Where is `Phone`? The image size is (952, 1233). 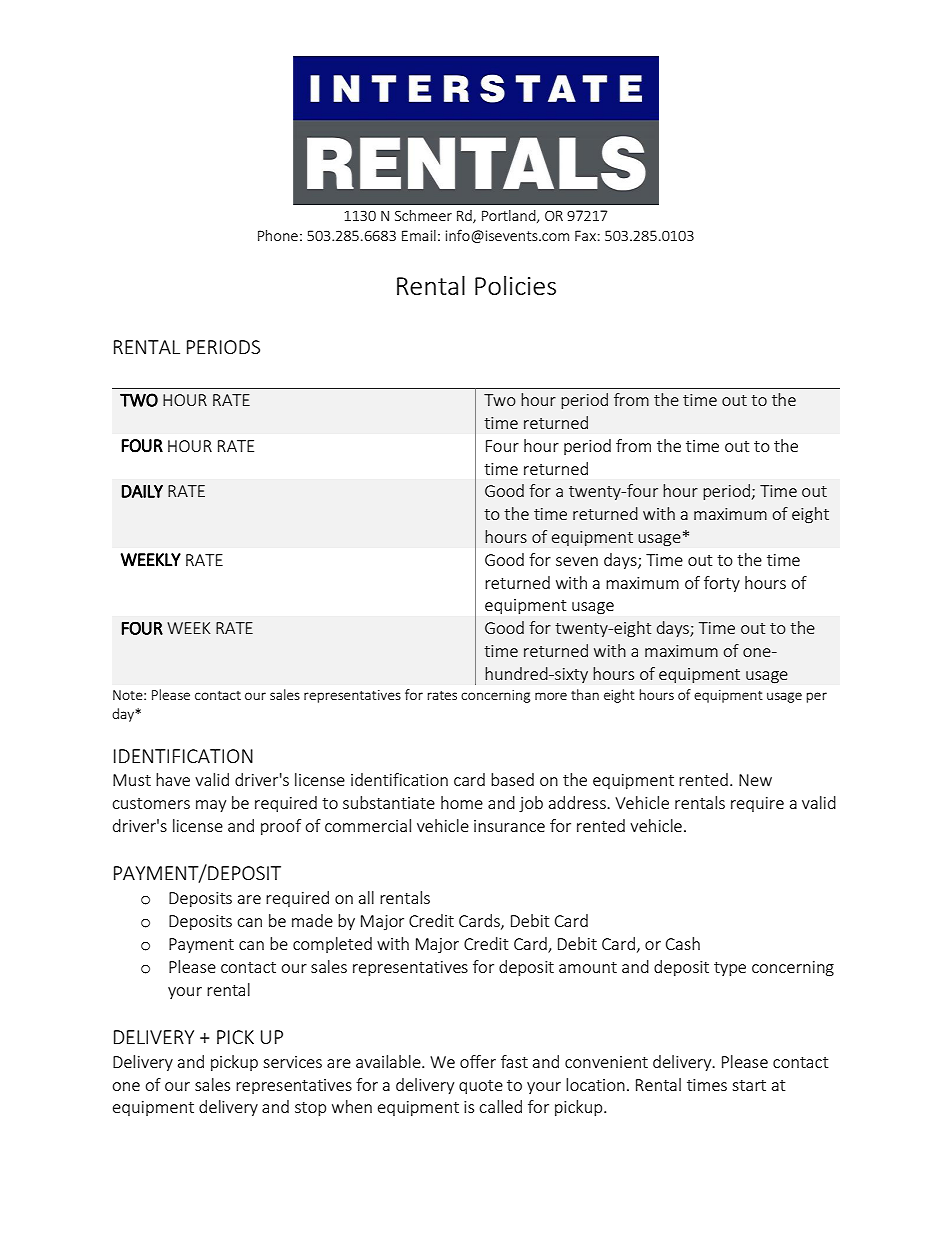
Phone is located at coordinates (278, 235).
